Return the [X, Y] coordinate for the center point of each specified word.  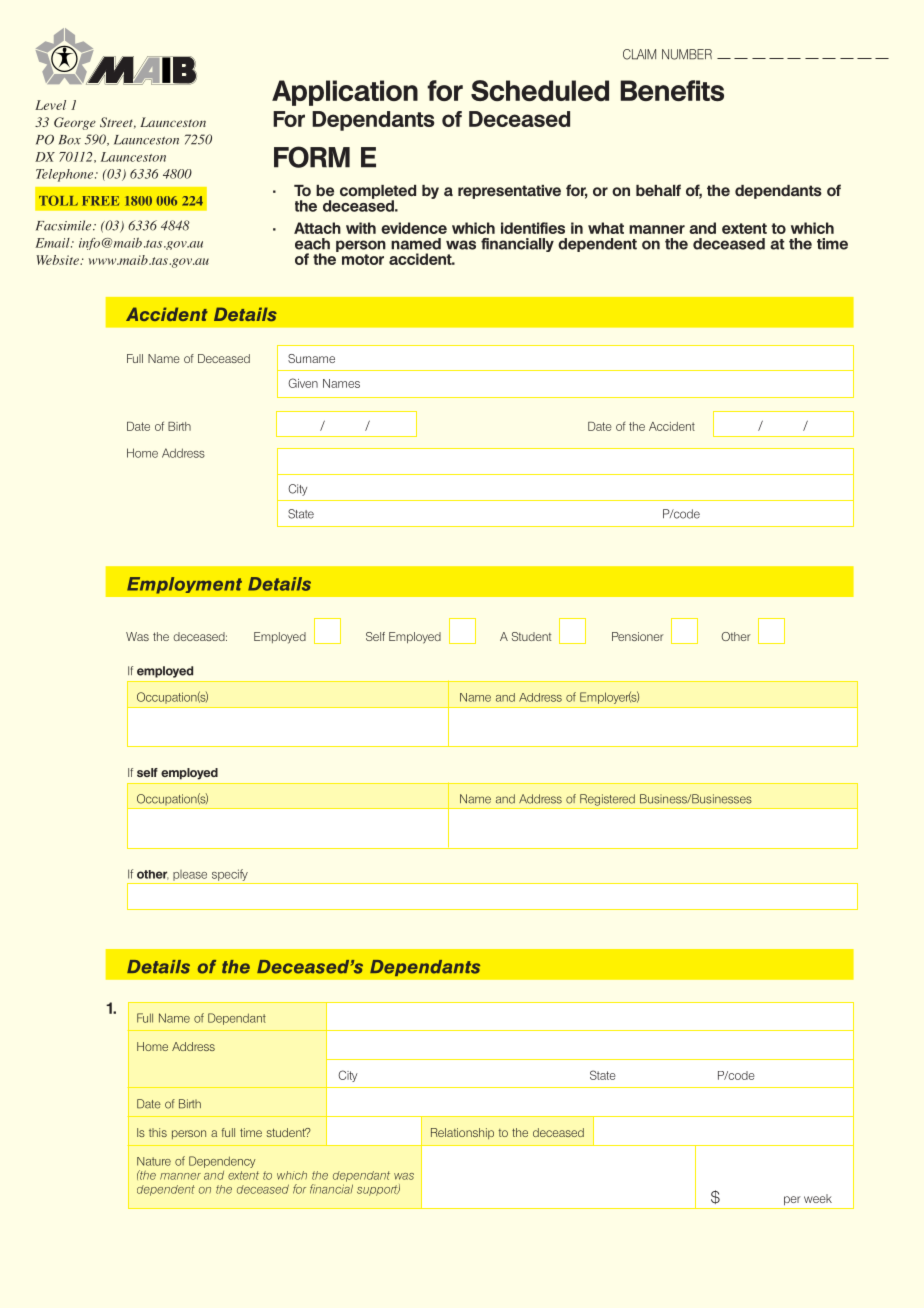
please [190, 875]
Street [118, 123]
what [606, 228]
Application [345, 93]
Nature [154, 1161]
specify [230, 875]
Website [58, 260]
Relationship [462, 1133]
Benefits [672, 90]
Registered [607, 800]
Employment [184, 585]
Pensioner [638, 636]
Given [303, 383]
